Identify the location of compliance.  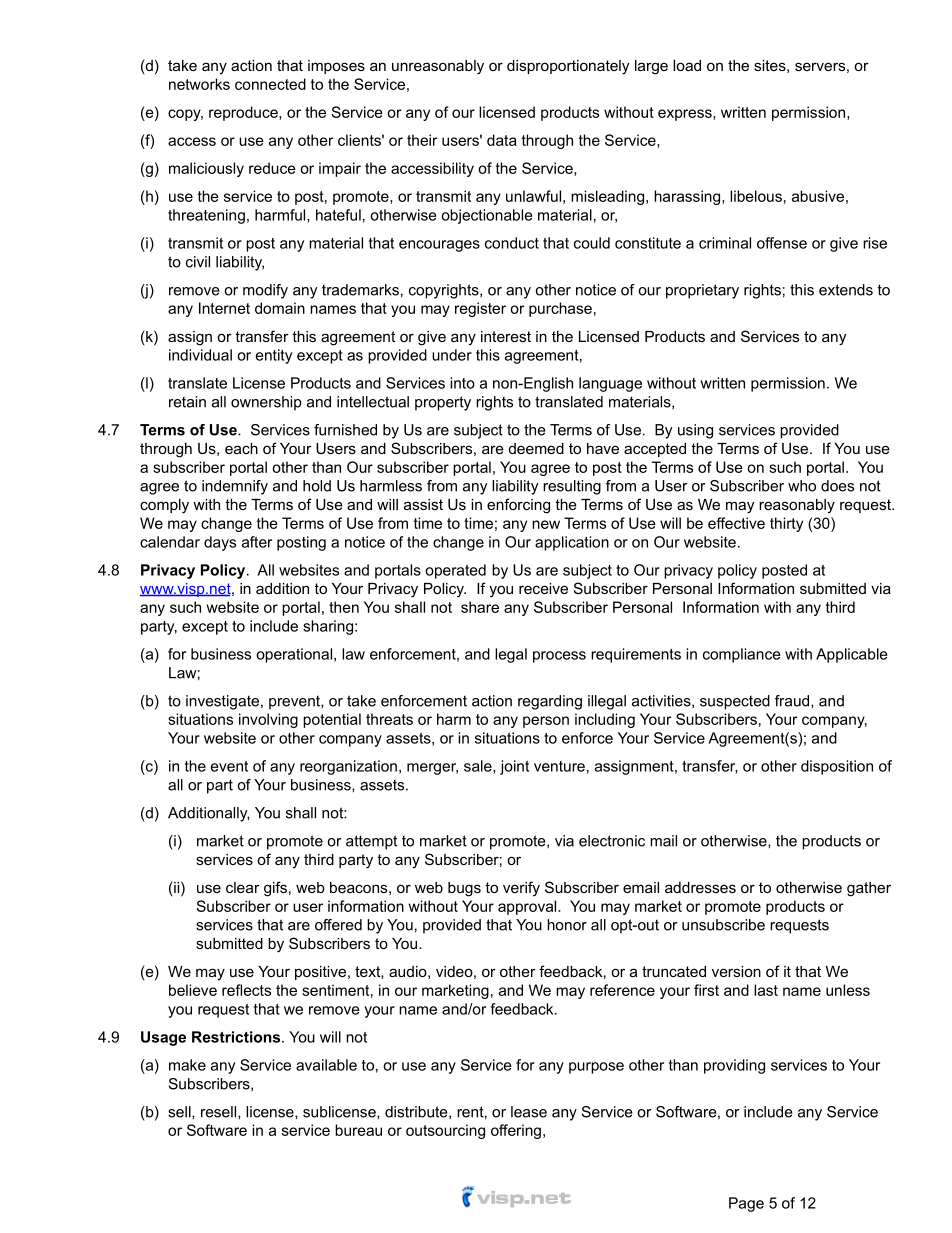
(742, 655).
